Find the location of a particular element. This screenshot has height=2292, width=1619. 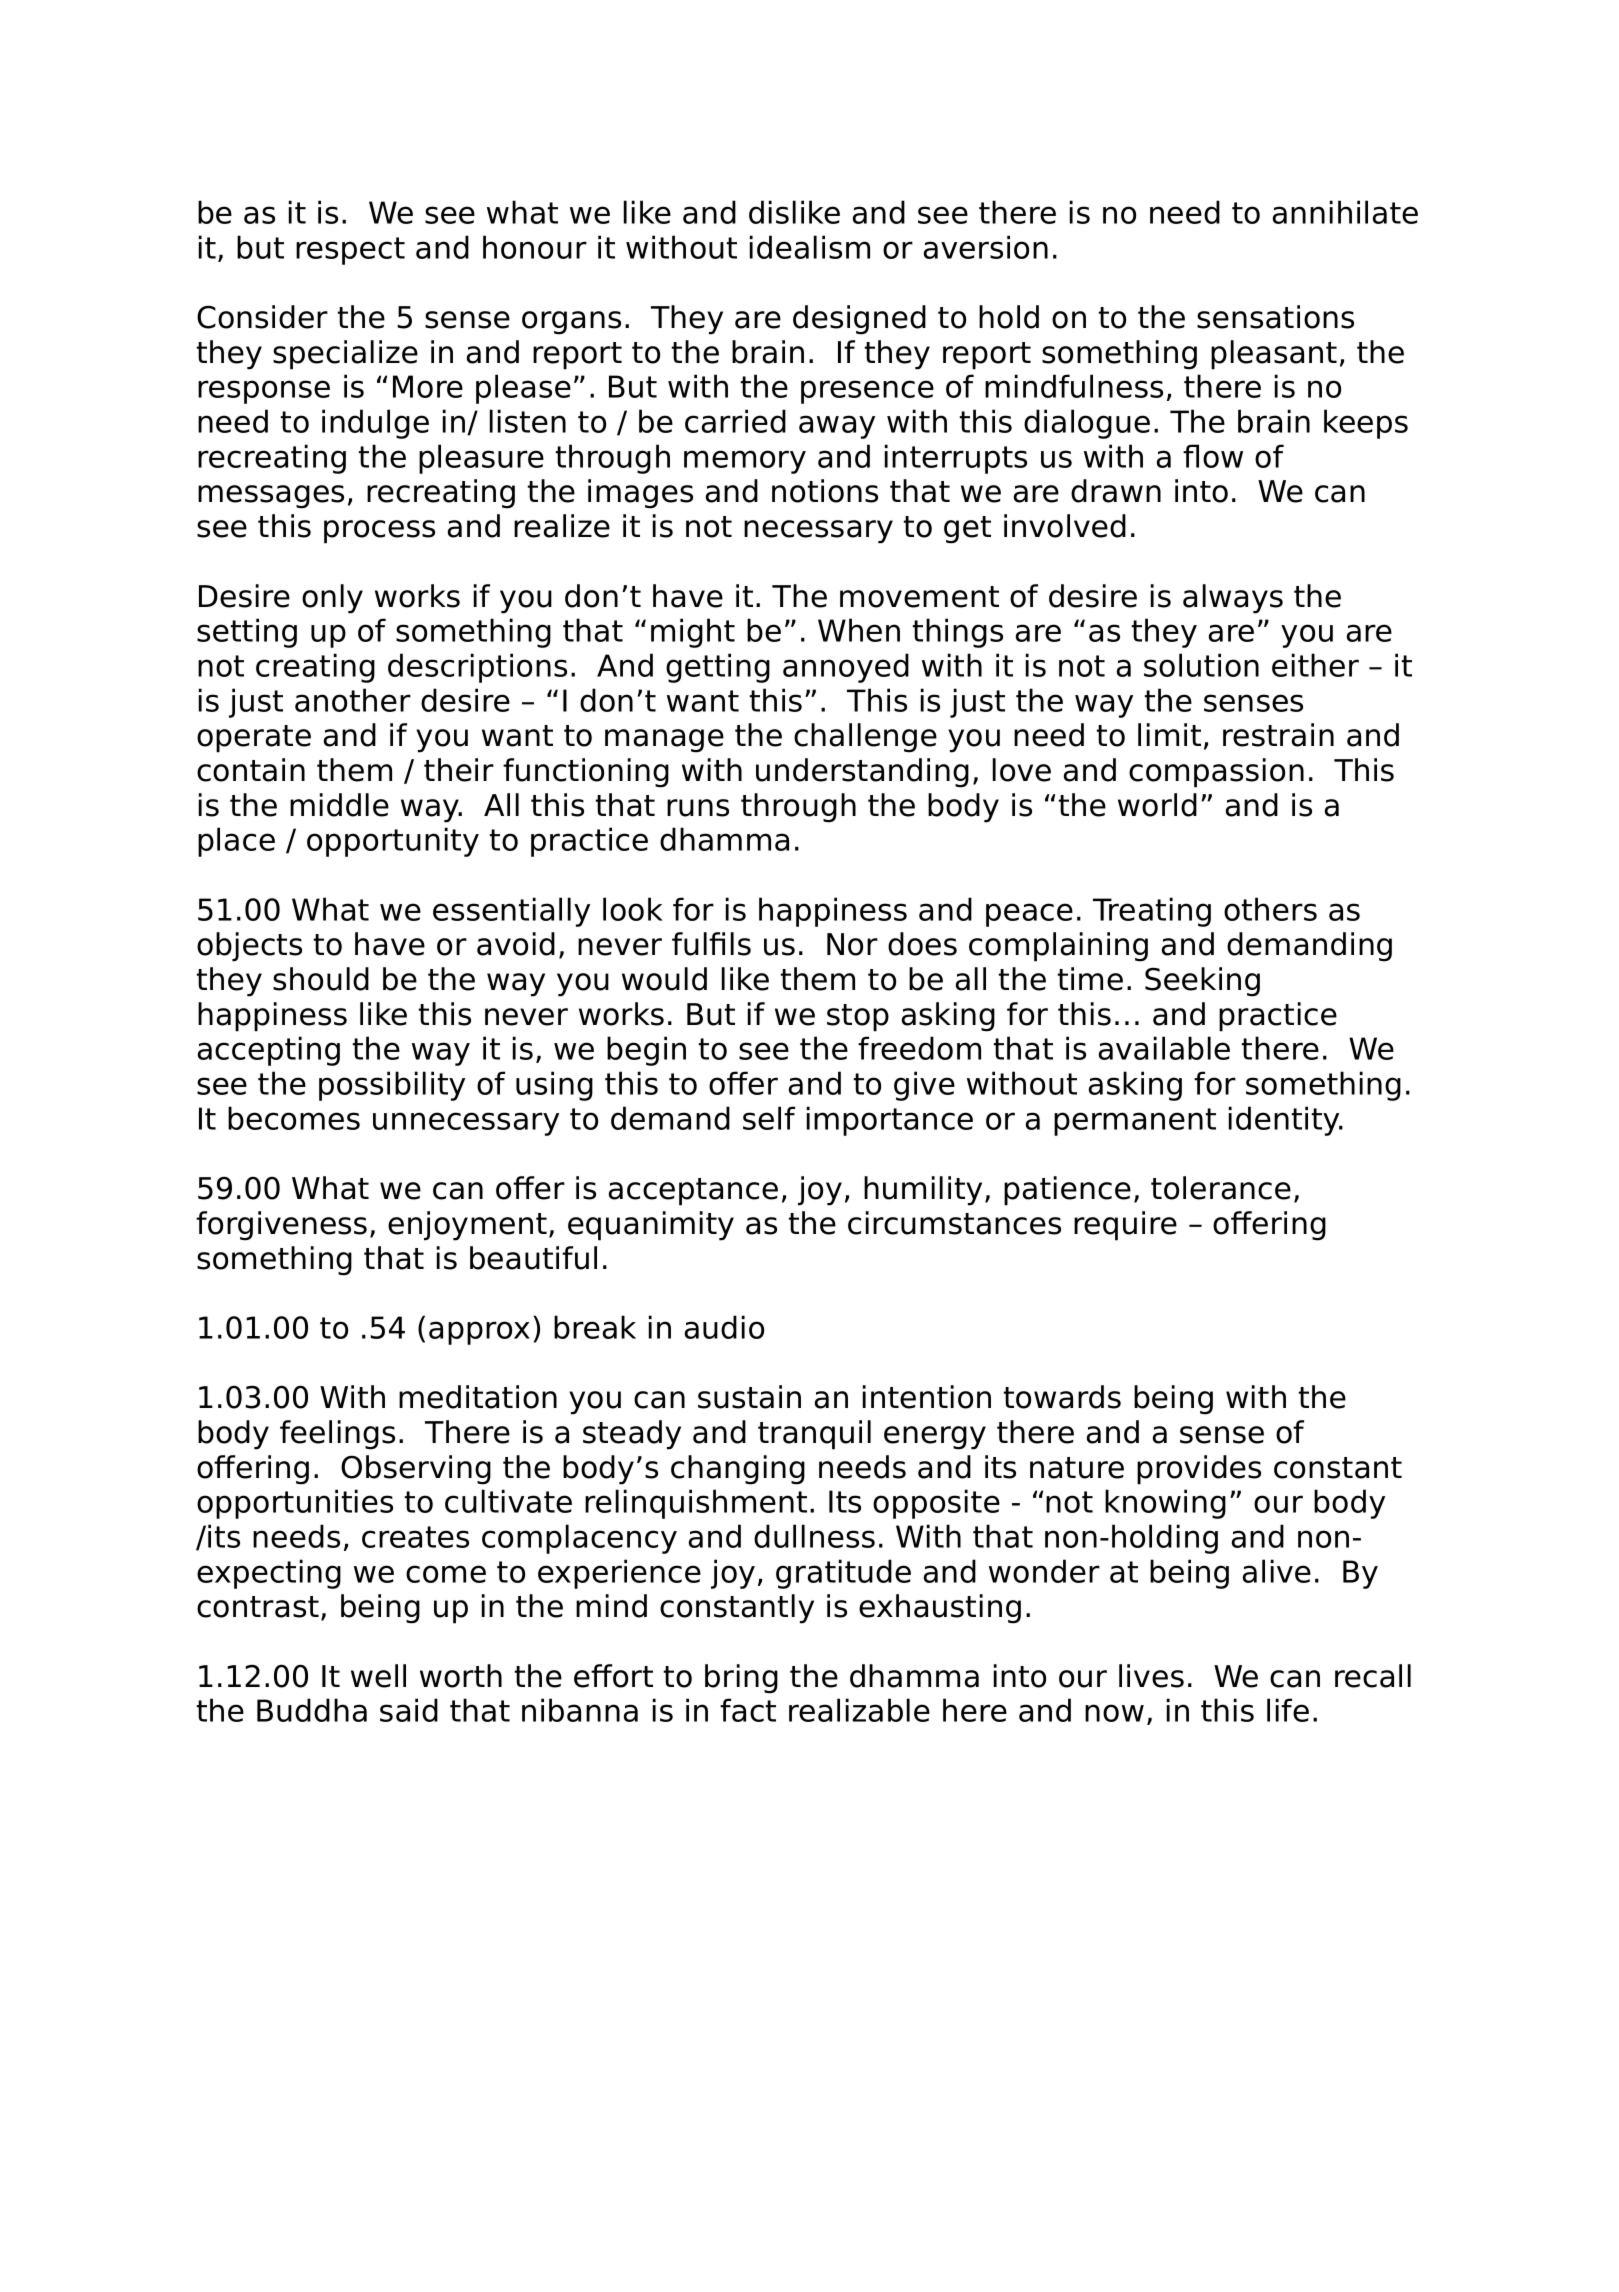

idealism is located at coordinates (810, 247).
